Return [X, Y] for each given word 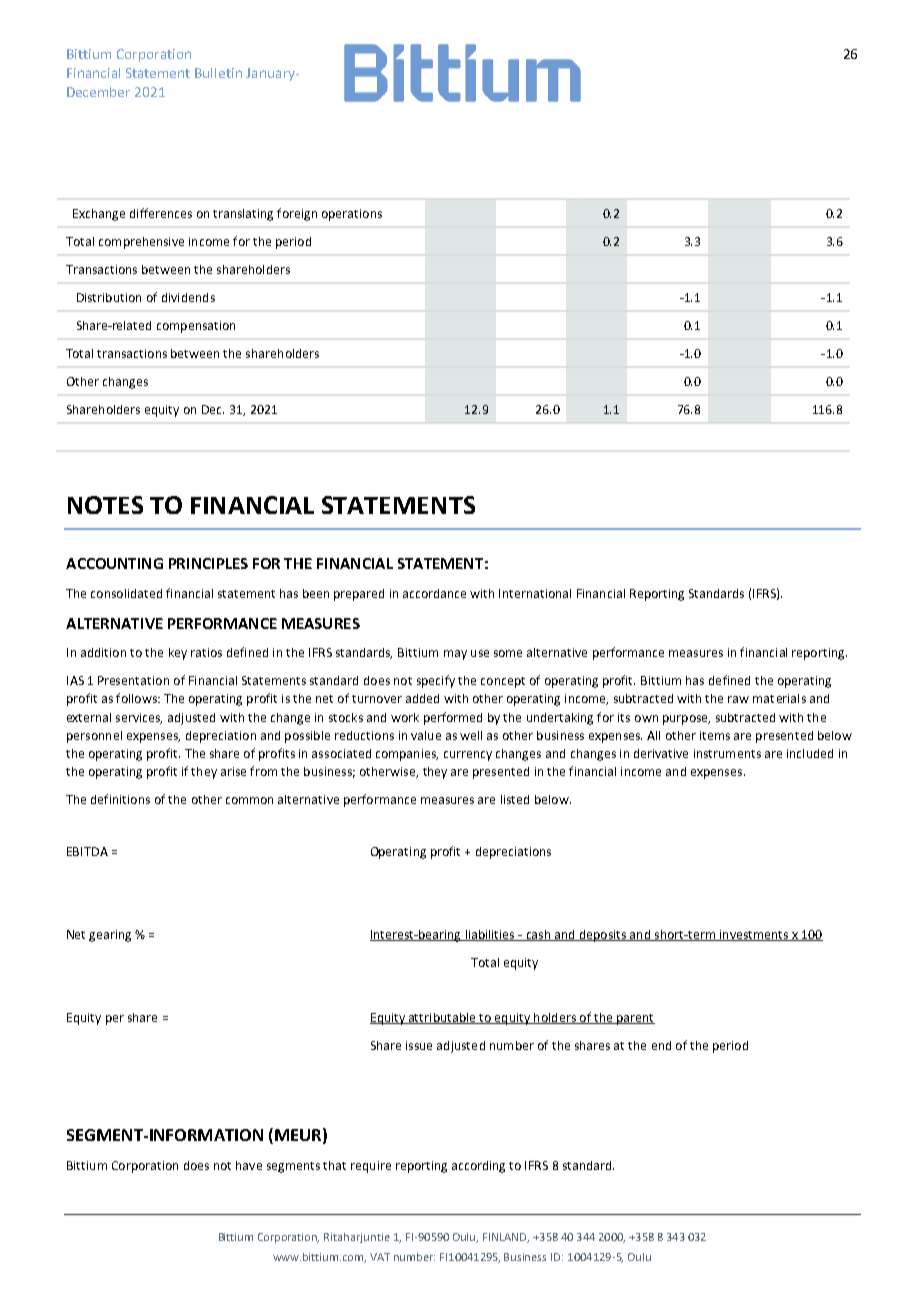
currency [468, 756]
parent [635, 1019]
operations [352, 215]
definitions [120, 799]
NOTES [105, 505]
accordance [434, 593]
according [478, 1167]
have [249, 1165]
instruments [727, 753]
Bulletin [218, 73]
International [535, 593]
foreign [297, 214]
